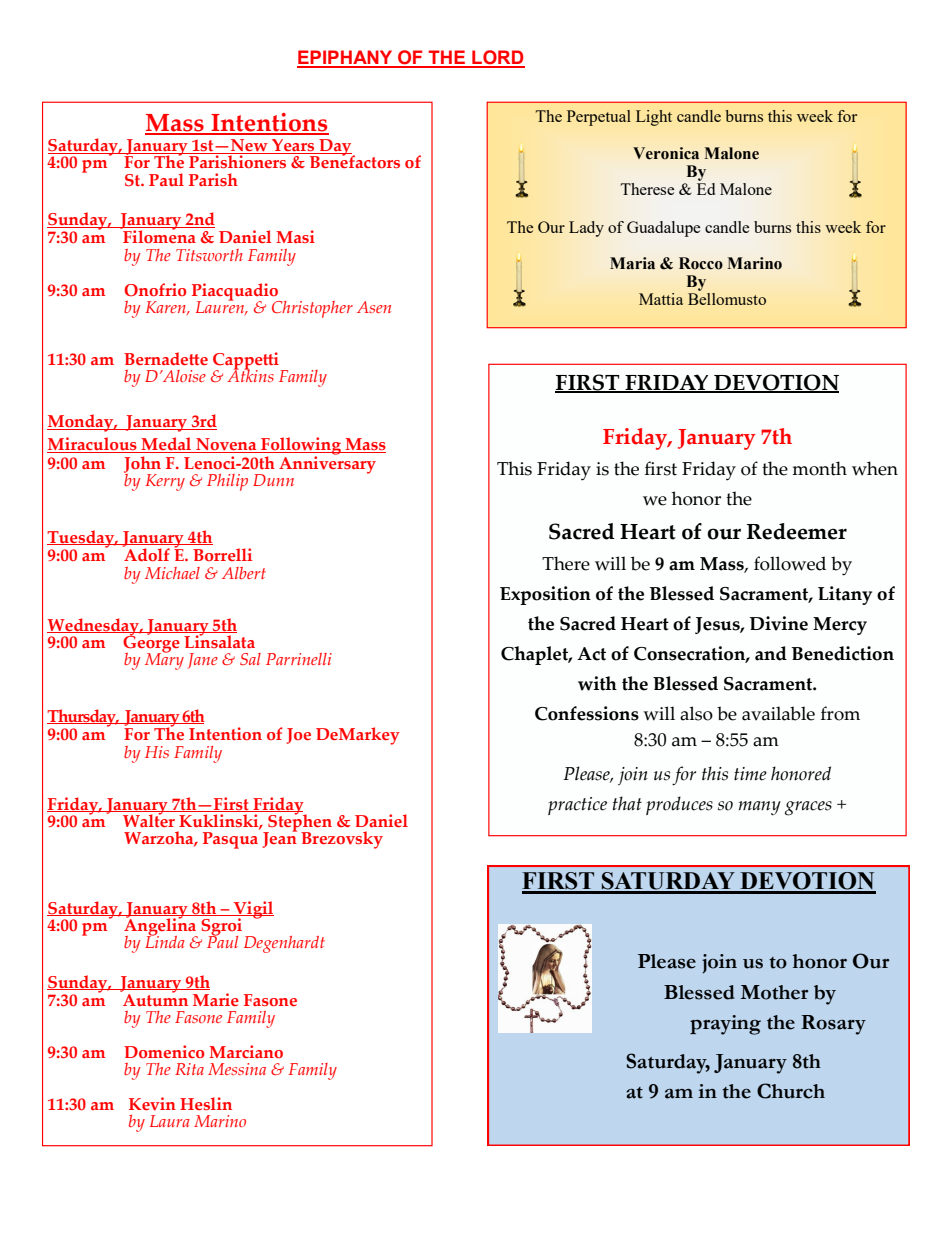  What do you see at coordinates (654, 118) in the image?
I see `Light` at bounding box center [654, 118].
